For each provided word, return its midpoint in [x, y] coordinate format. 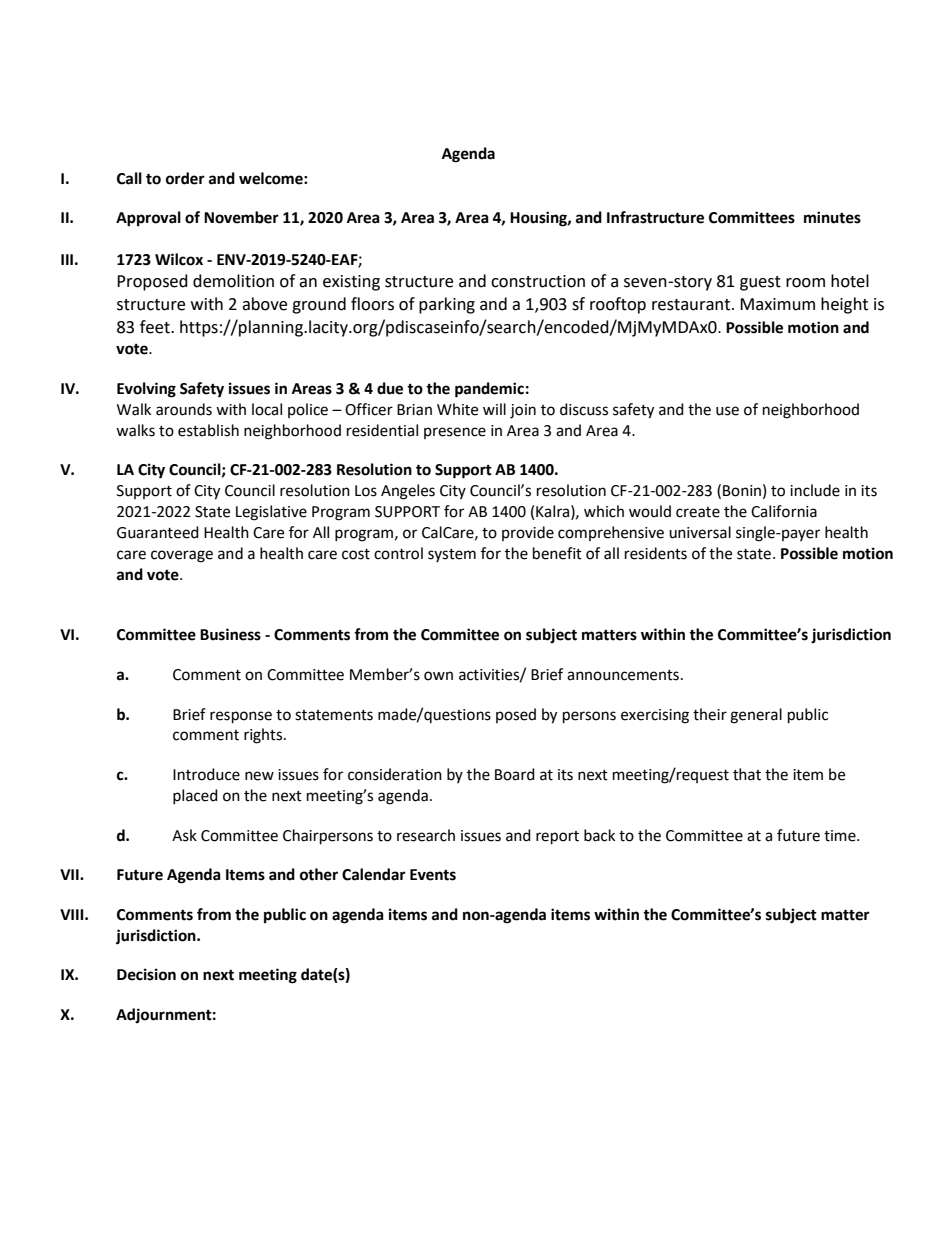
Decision [146, 974]
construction [538, 281]
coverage [182, 556]
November [241, 217]
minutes [832, 217]
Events [433, 875]
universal [700, 532]
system [452, 555]
